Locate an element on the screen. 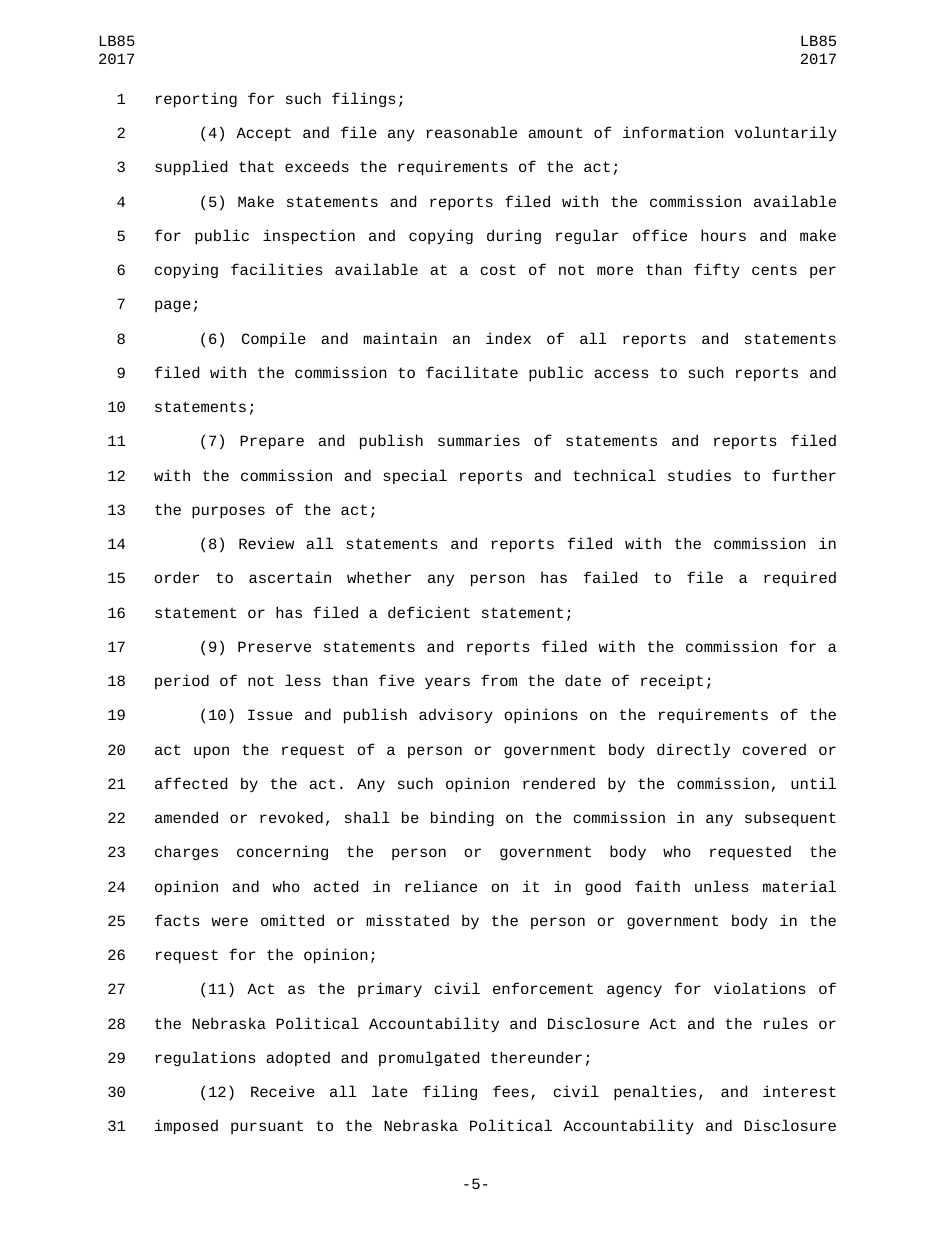 The image size is (952, 1233). voluntarily is located at coordinates (786, 133).
